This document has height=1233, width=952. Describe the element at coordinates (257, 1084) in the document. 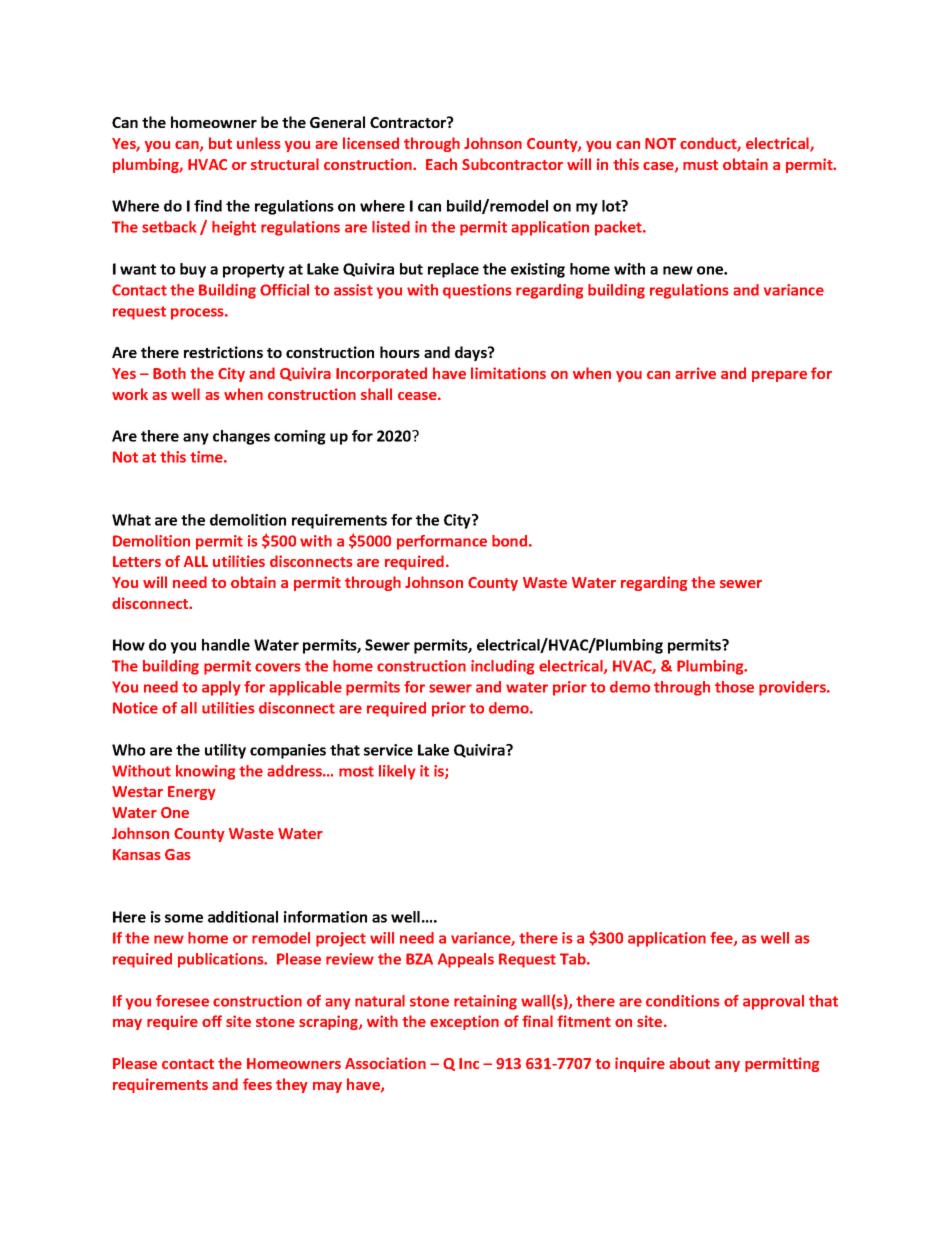

I see `fees` at that location.
